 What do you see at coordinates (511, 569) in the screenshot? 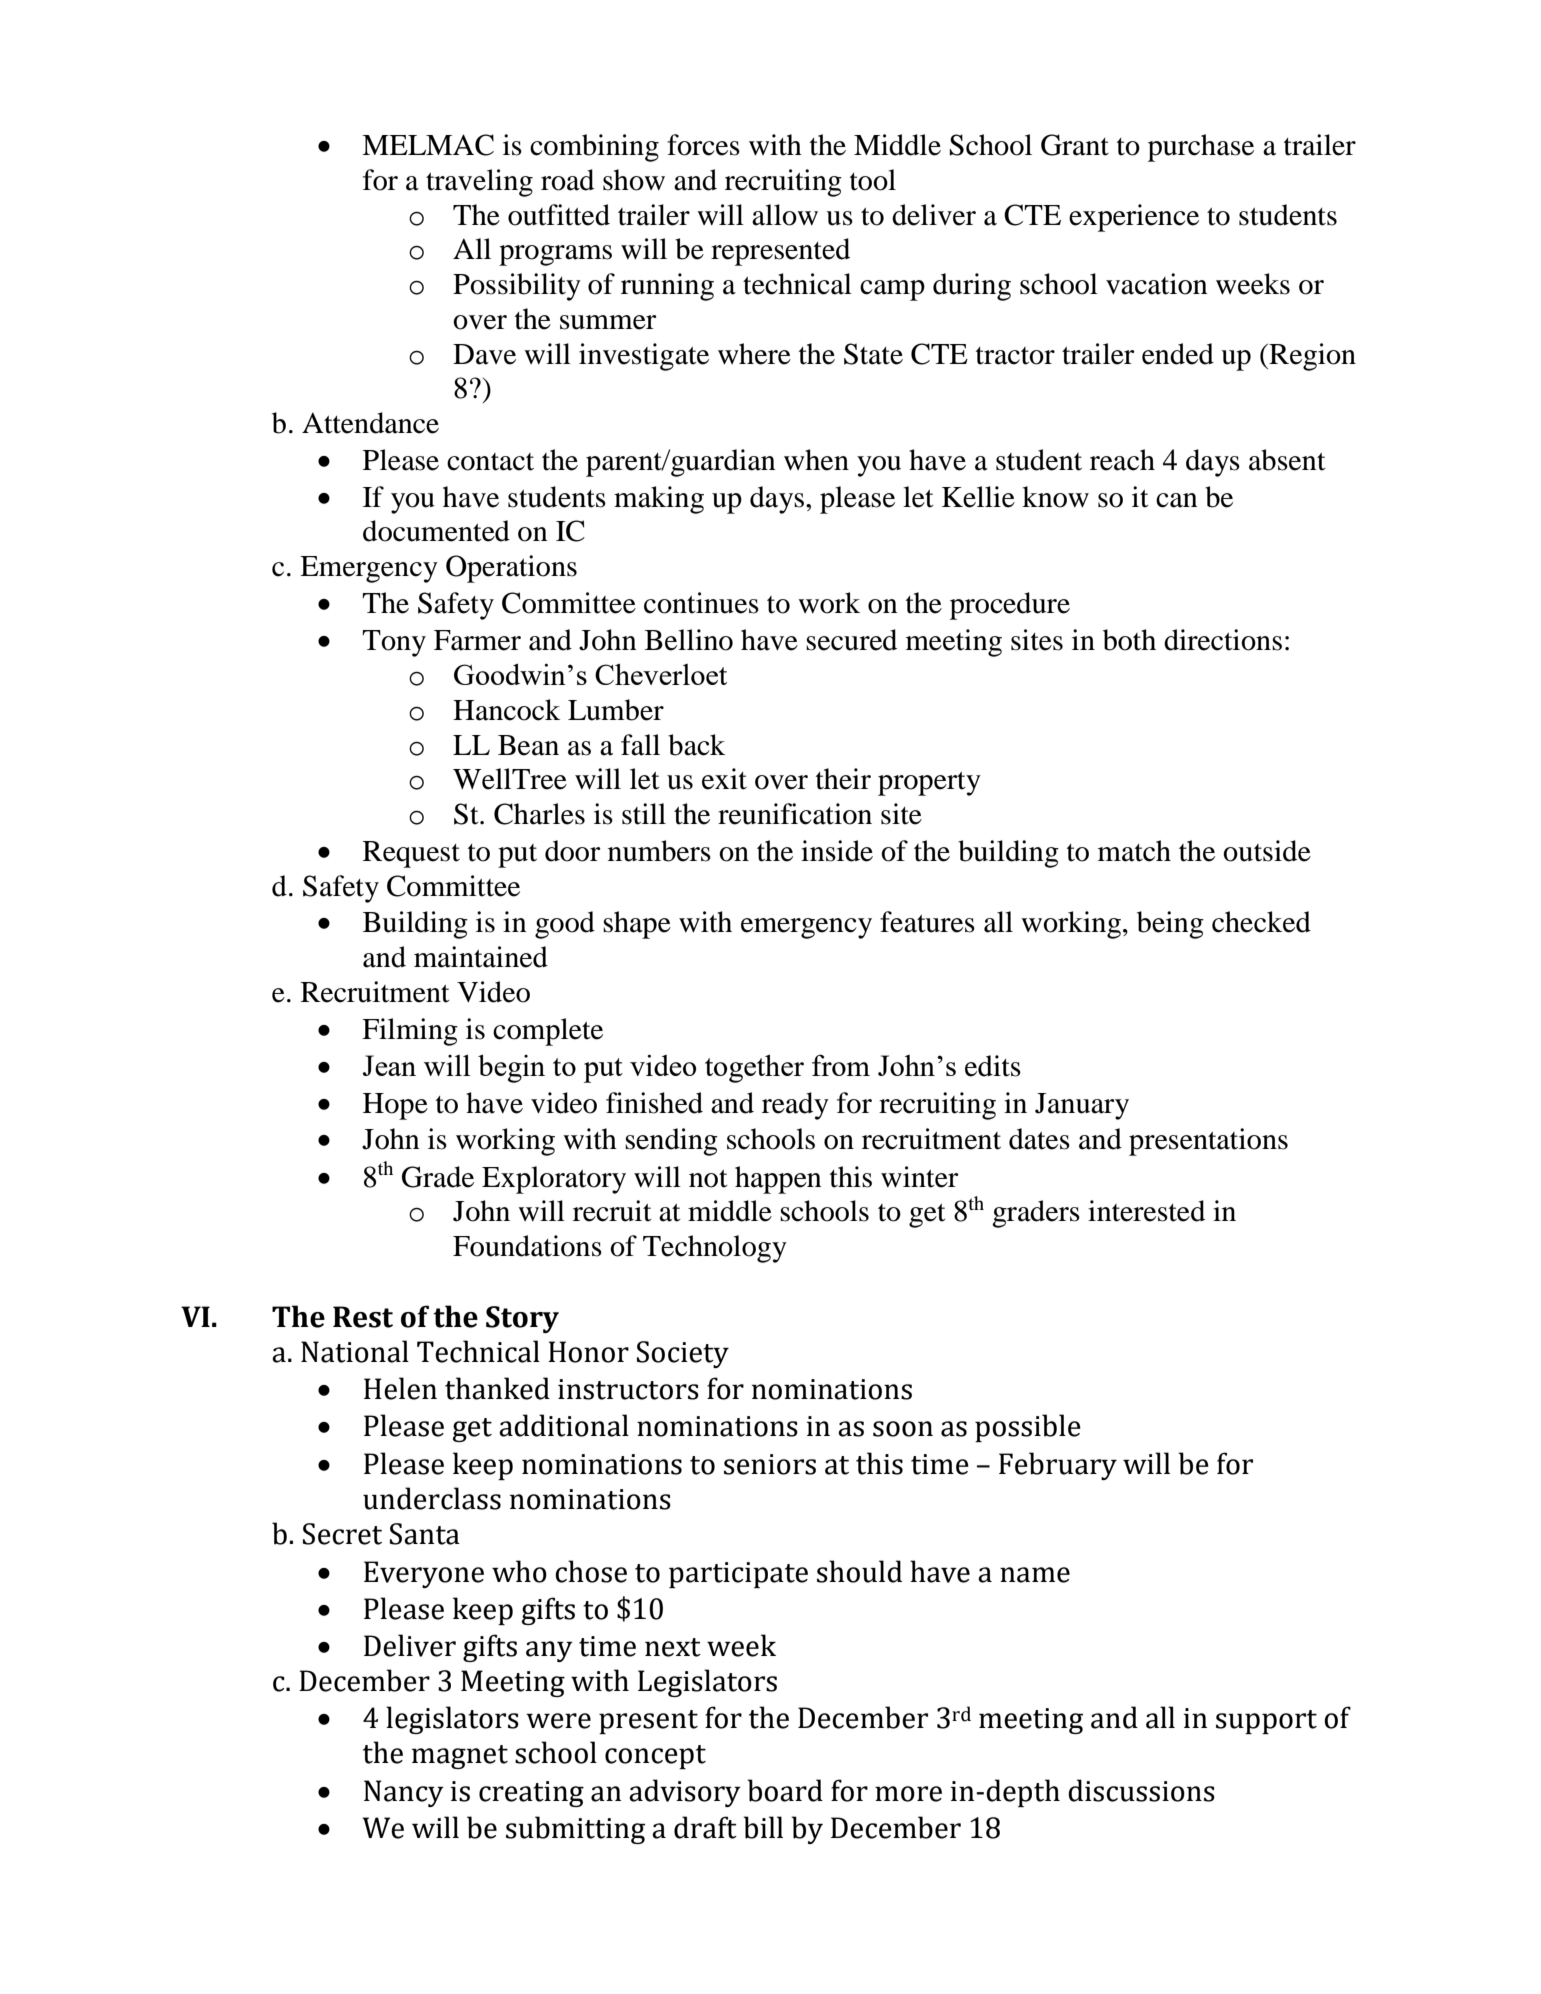
I see `Operations` at bounding box center [511, 569].
